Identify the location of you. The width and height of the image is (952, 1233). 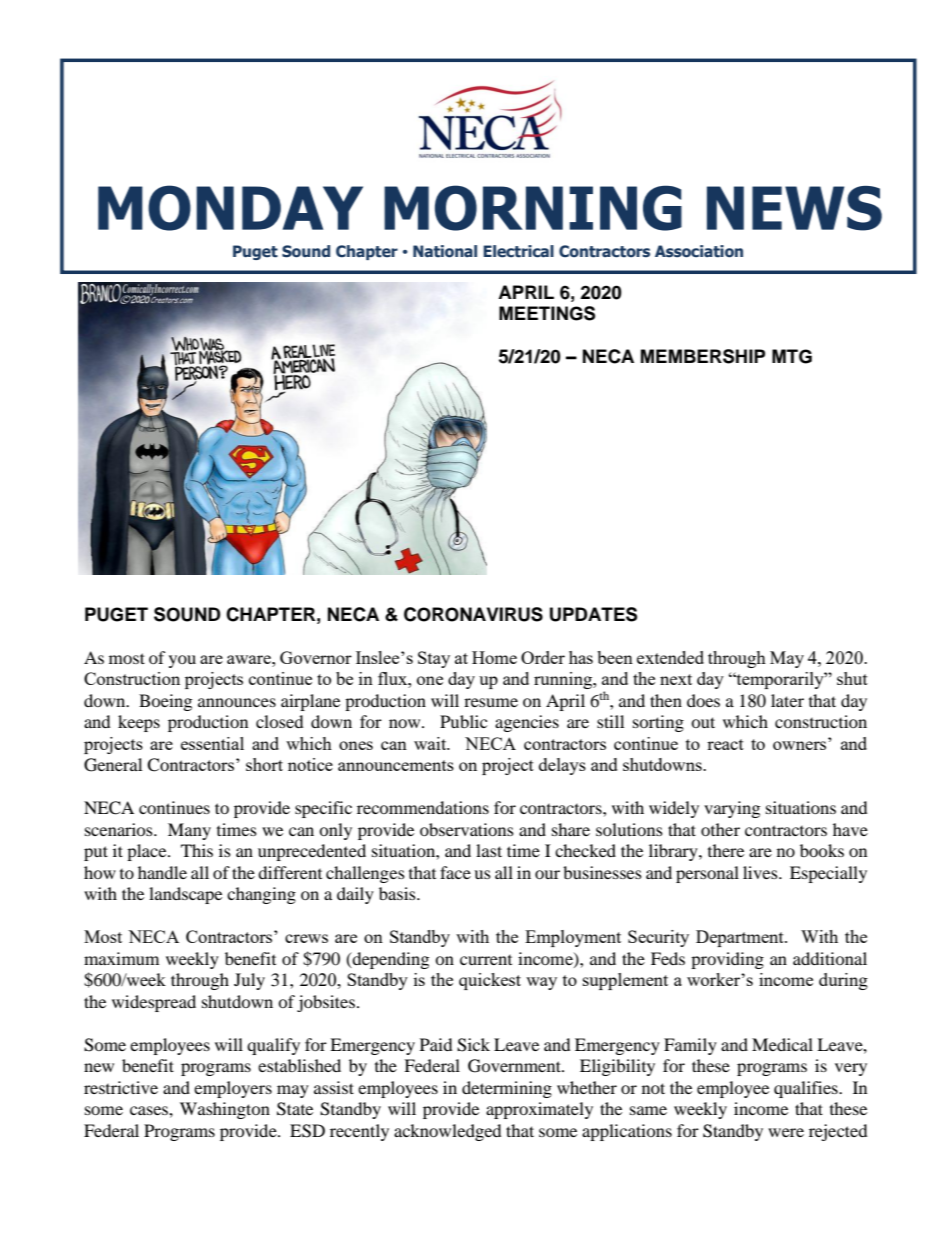
(182, 661).
